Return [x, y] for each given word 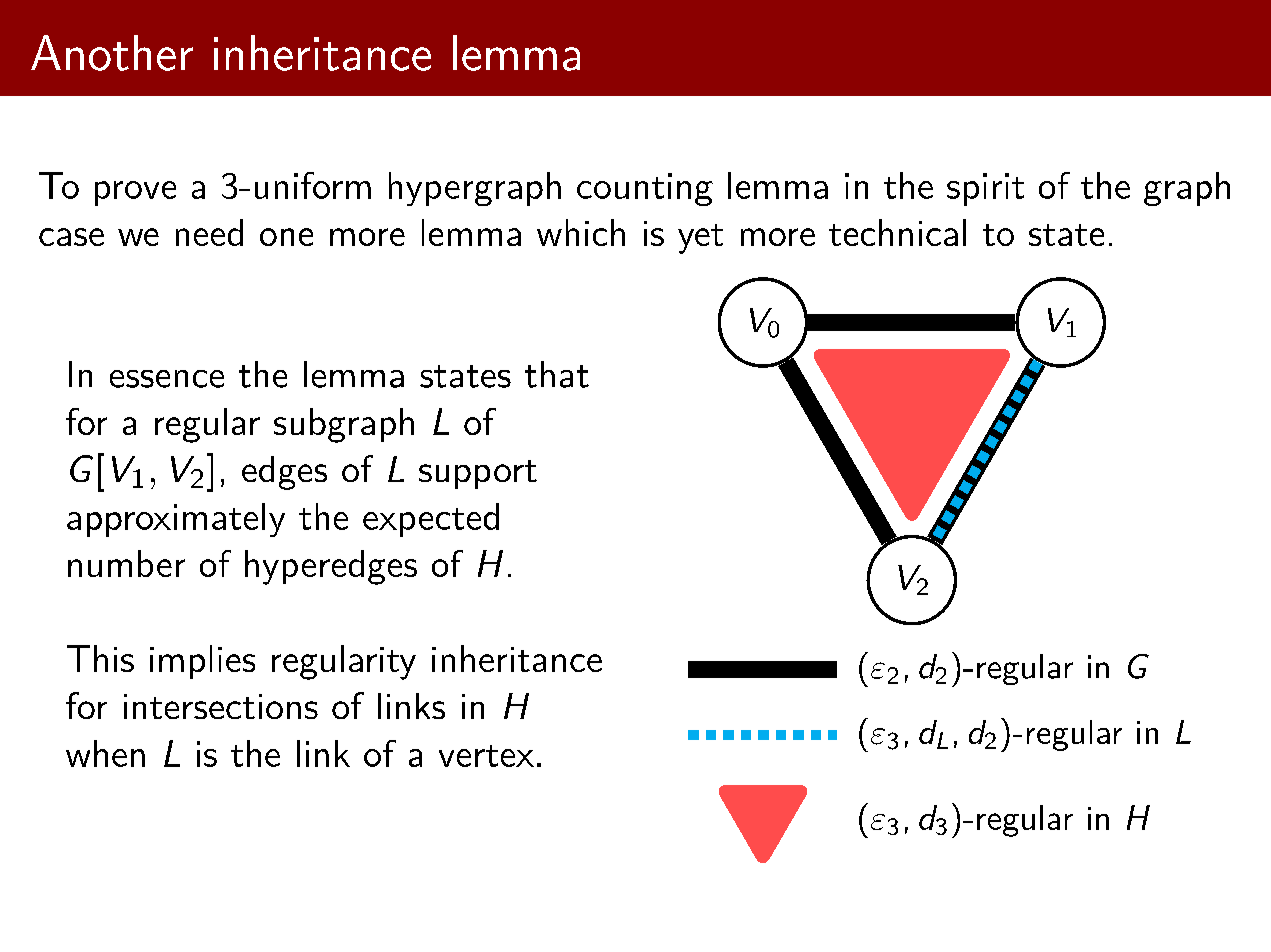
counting [645, 189]
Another [112, 53]
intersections [221, 706]
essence [167, 379]
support [478, 474]
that [557, 374]
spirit [985, 189]
